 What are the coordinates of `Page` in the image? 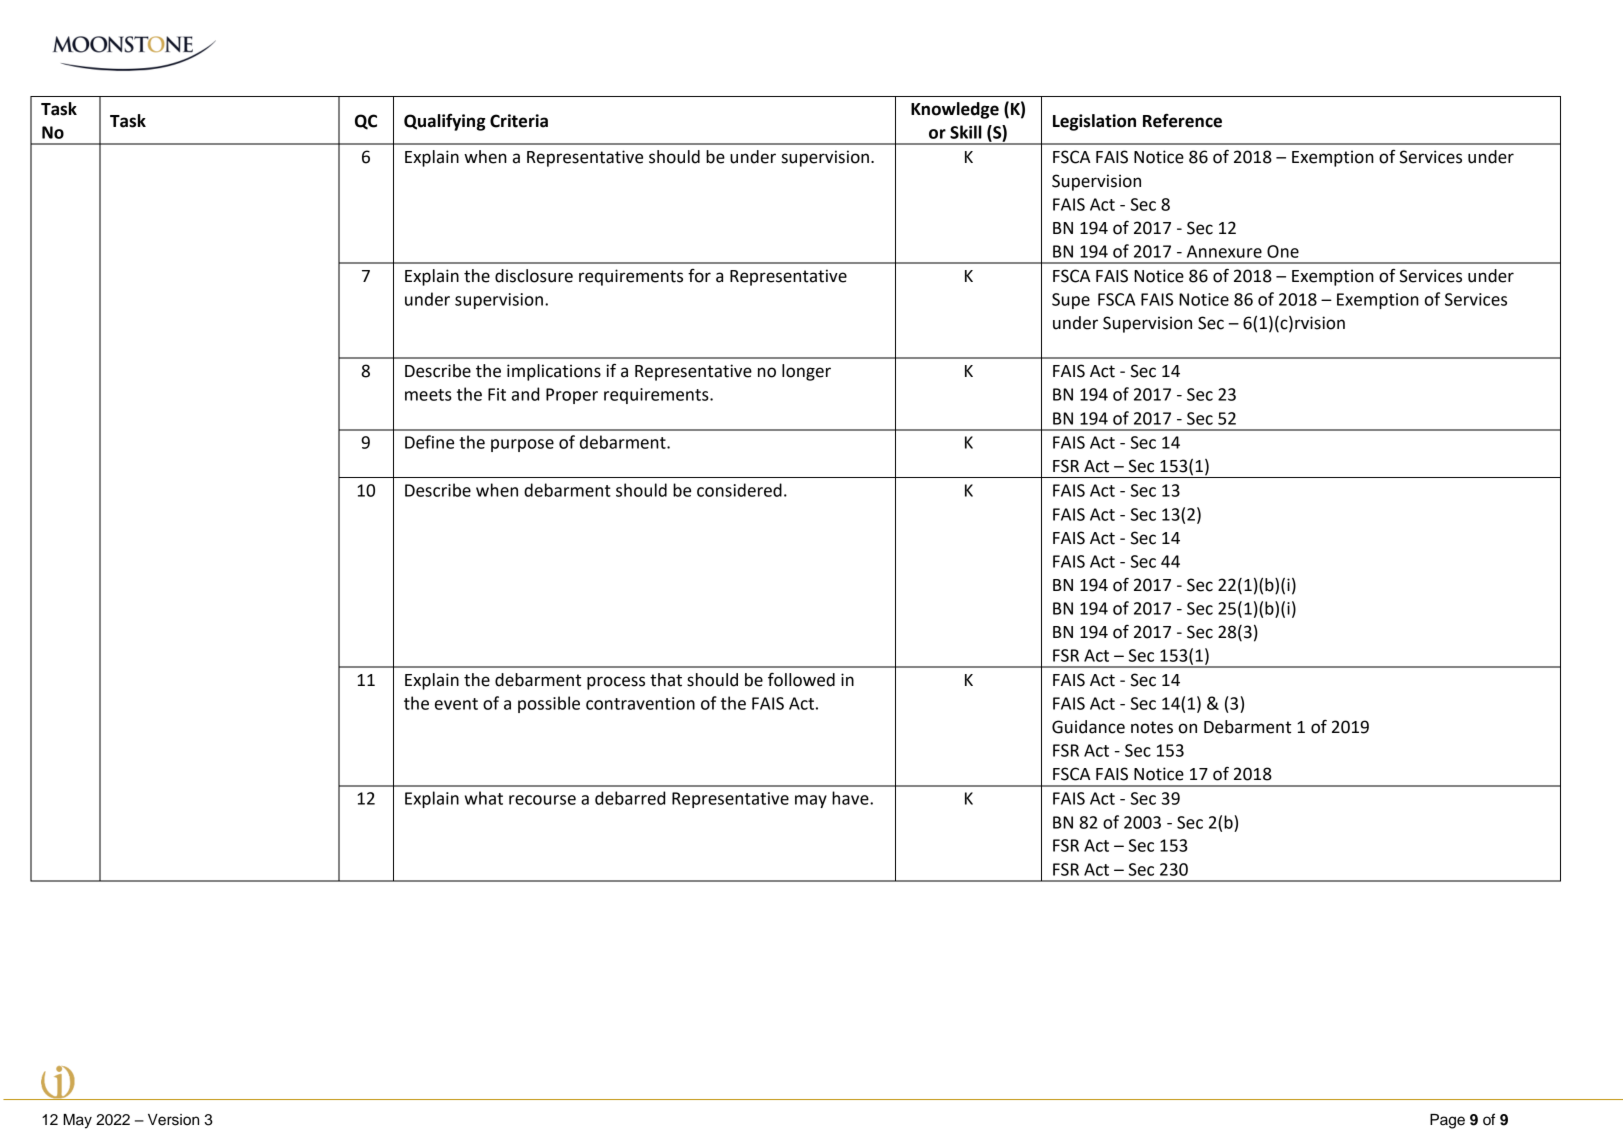 It's located at (1447, 1121).
